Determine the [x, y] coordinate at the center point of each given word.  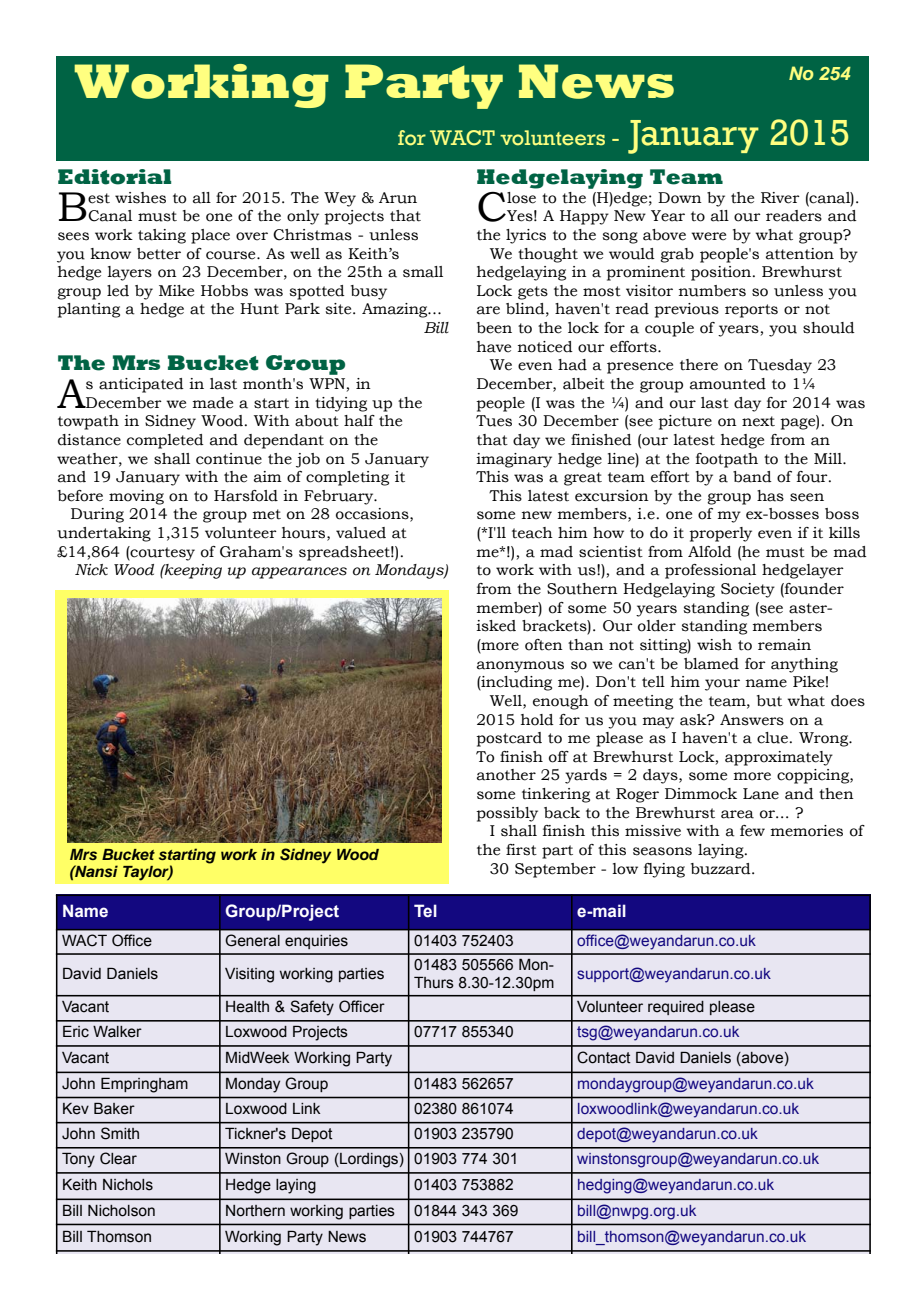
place [210, 236]
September [555, 870]
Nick [91, 570]
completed [165, 441]
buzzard [722, 869]
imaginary [514, 460]
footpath [727, 460]
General [252, 940]
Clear [118, 1158]
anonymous [520, 667]
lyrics [526, 236]
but [769, 701]
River [780, 198]
